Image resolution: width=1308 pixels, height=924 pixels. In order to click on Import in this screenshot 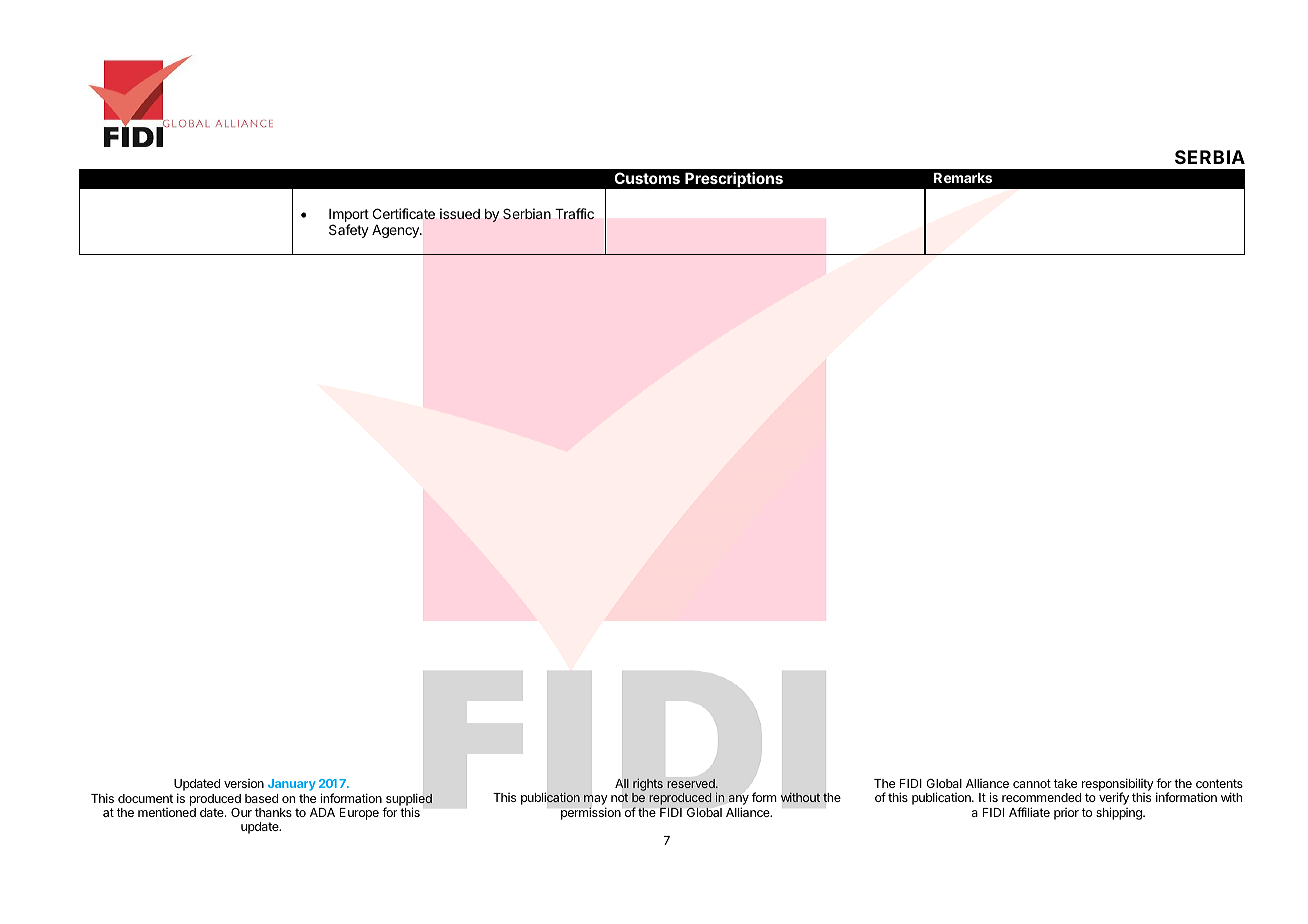, I will do `click(349, 217)`.
